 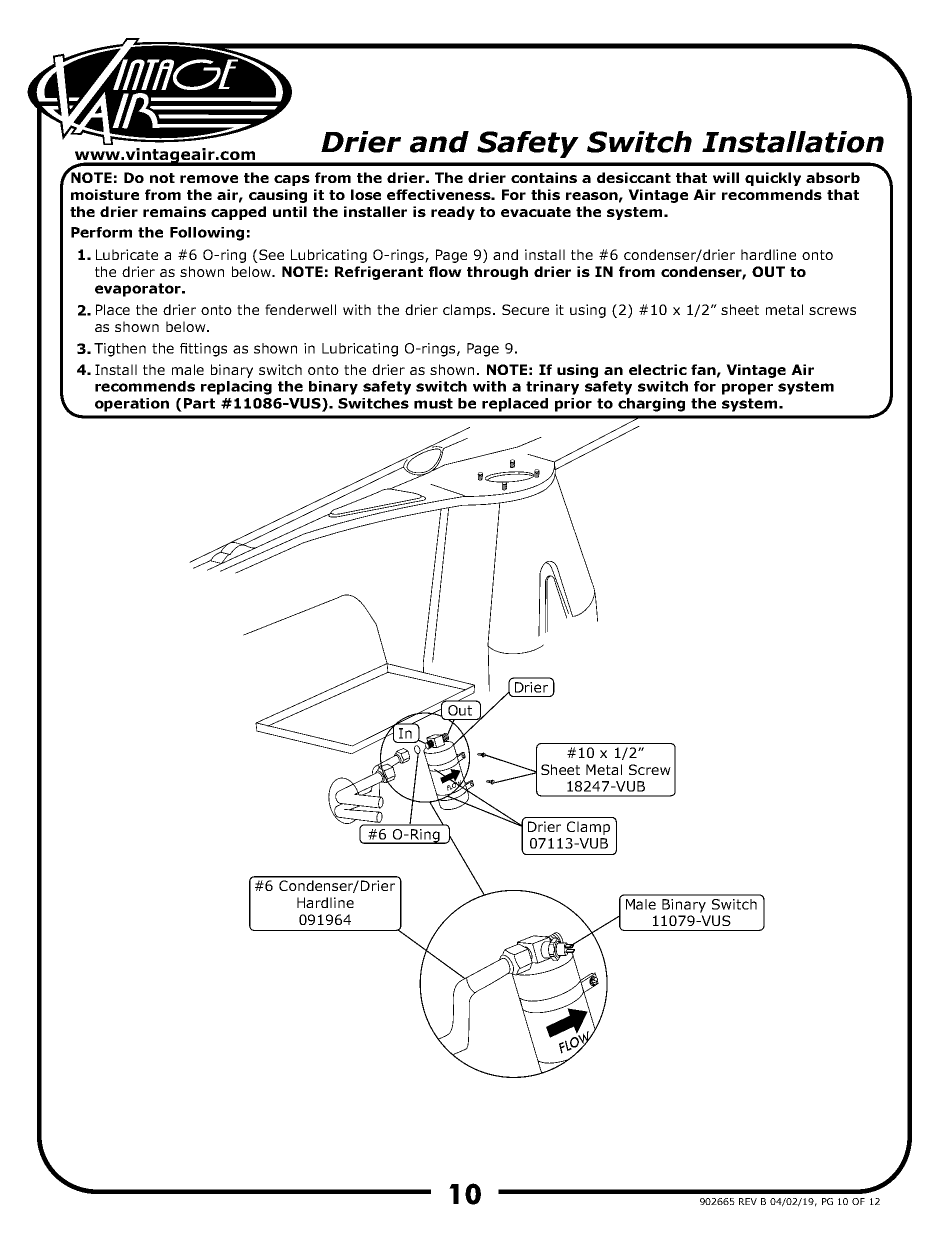 I want to click on electric, so click(x=658, y=369).
